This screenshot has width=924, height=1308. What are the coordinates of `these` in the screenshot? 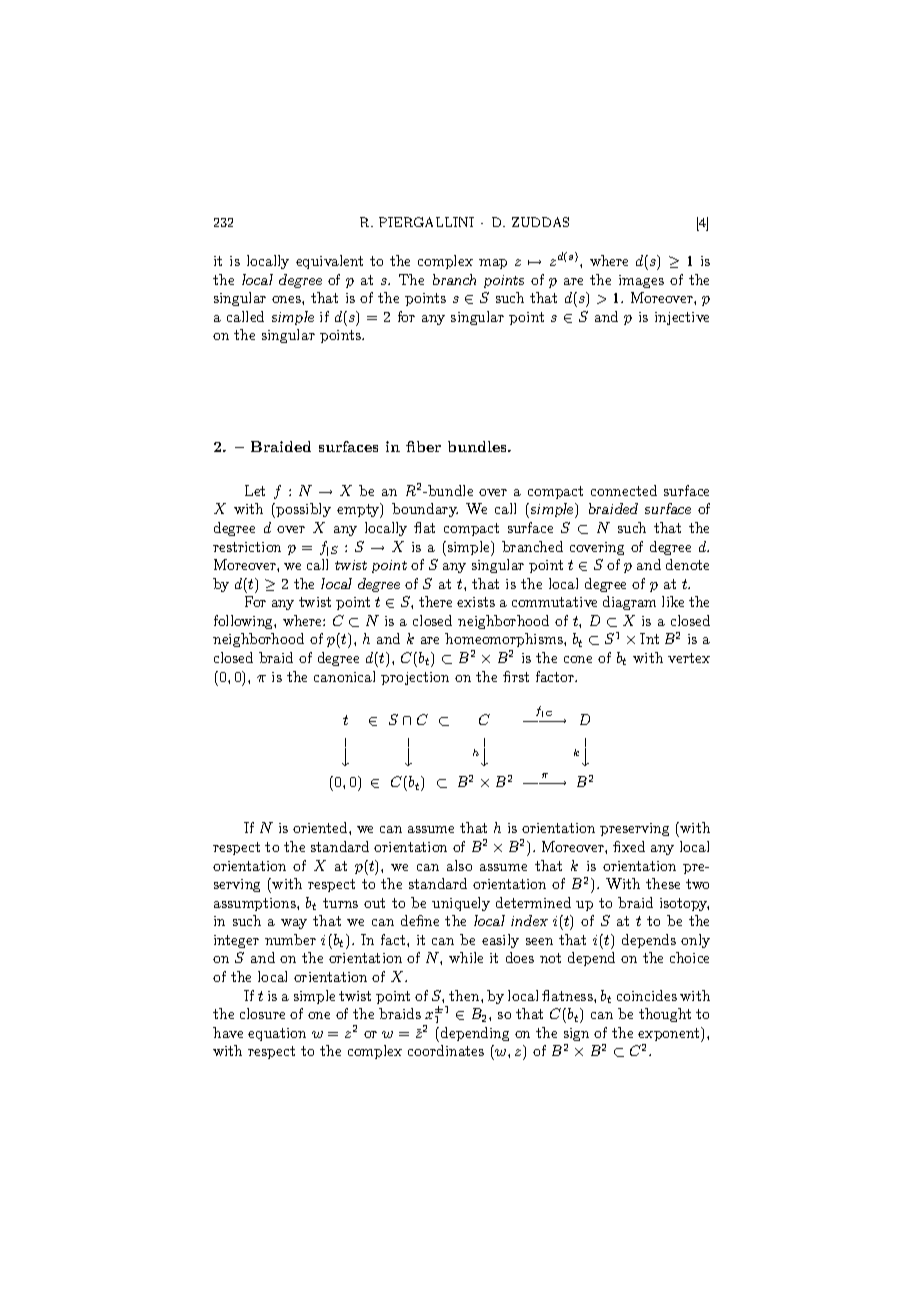 It's located at (663, 883).
